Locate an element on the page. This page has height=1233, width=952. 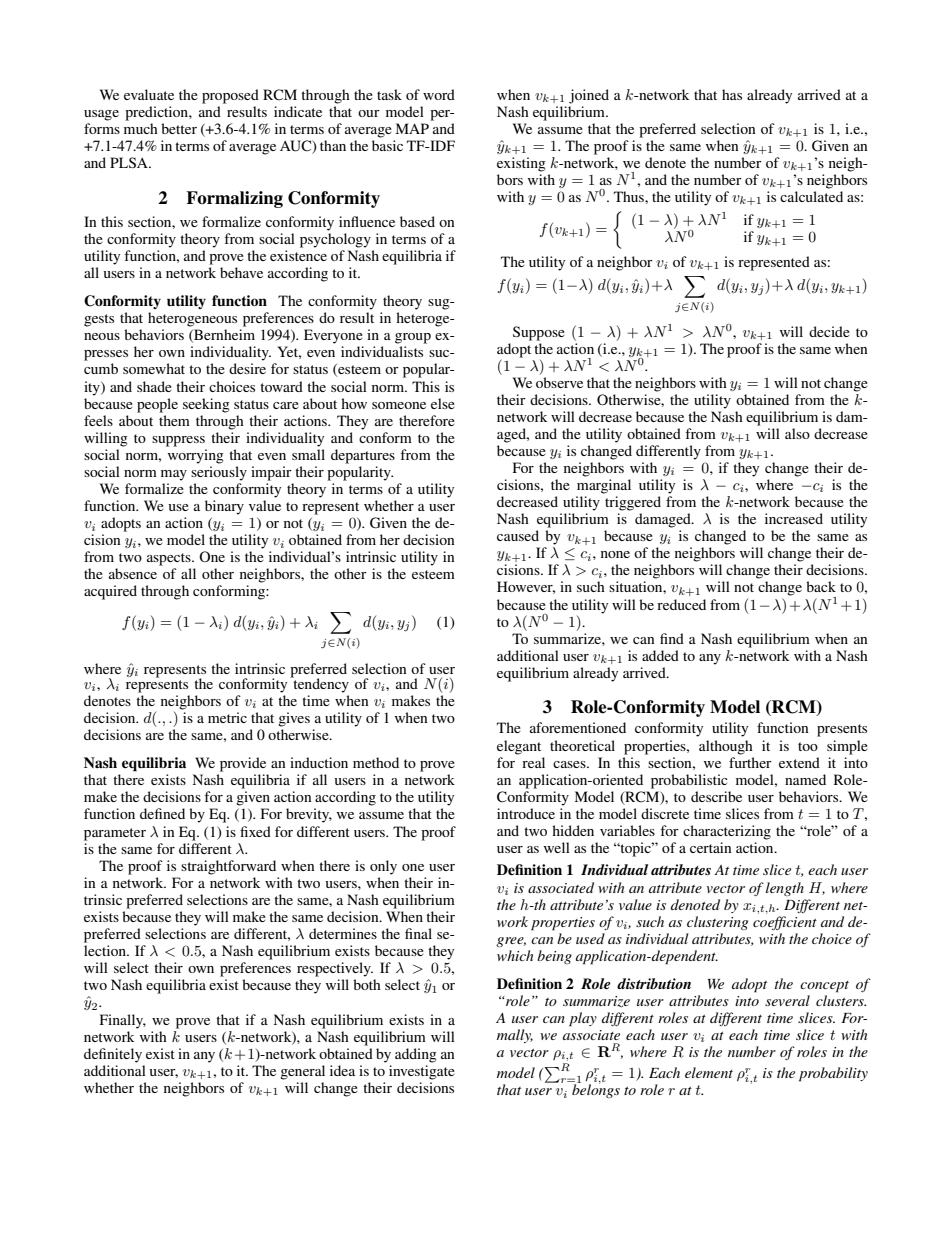
word is located at coordinates (439, 94).
